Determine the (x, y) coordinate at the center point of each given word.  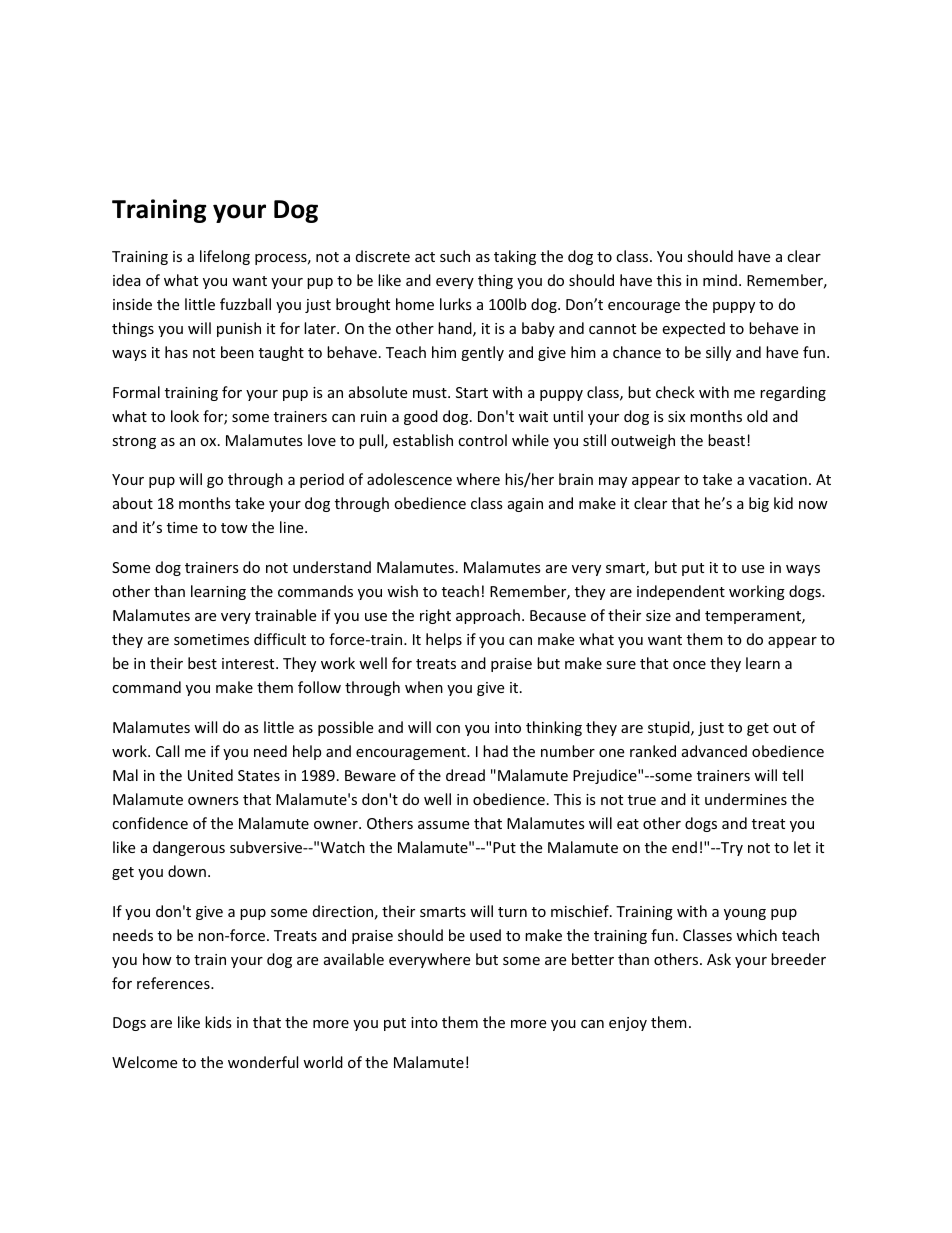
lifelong (225, 257)
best (202, 663)
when (424, 687)
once (689, 665)
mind (720, 280)
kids (218, 1022)
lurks (456, 304)
